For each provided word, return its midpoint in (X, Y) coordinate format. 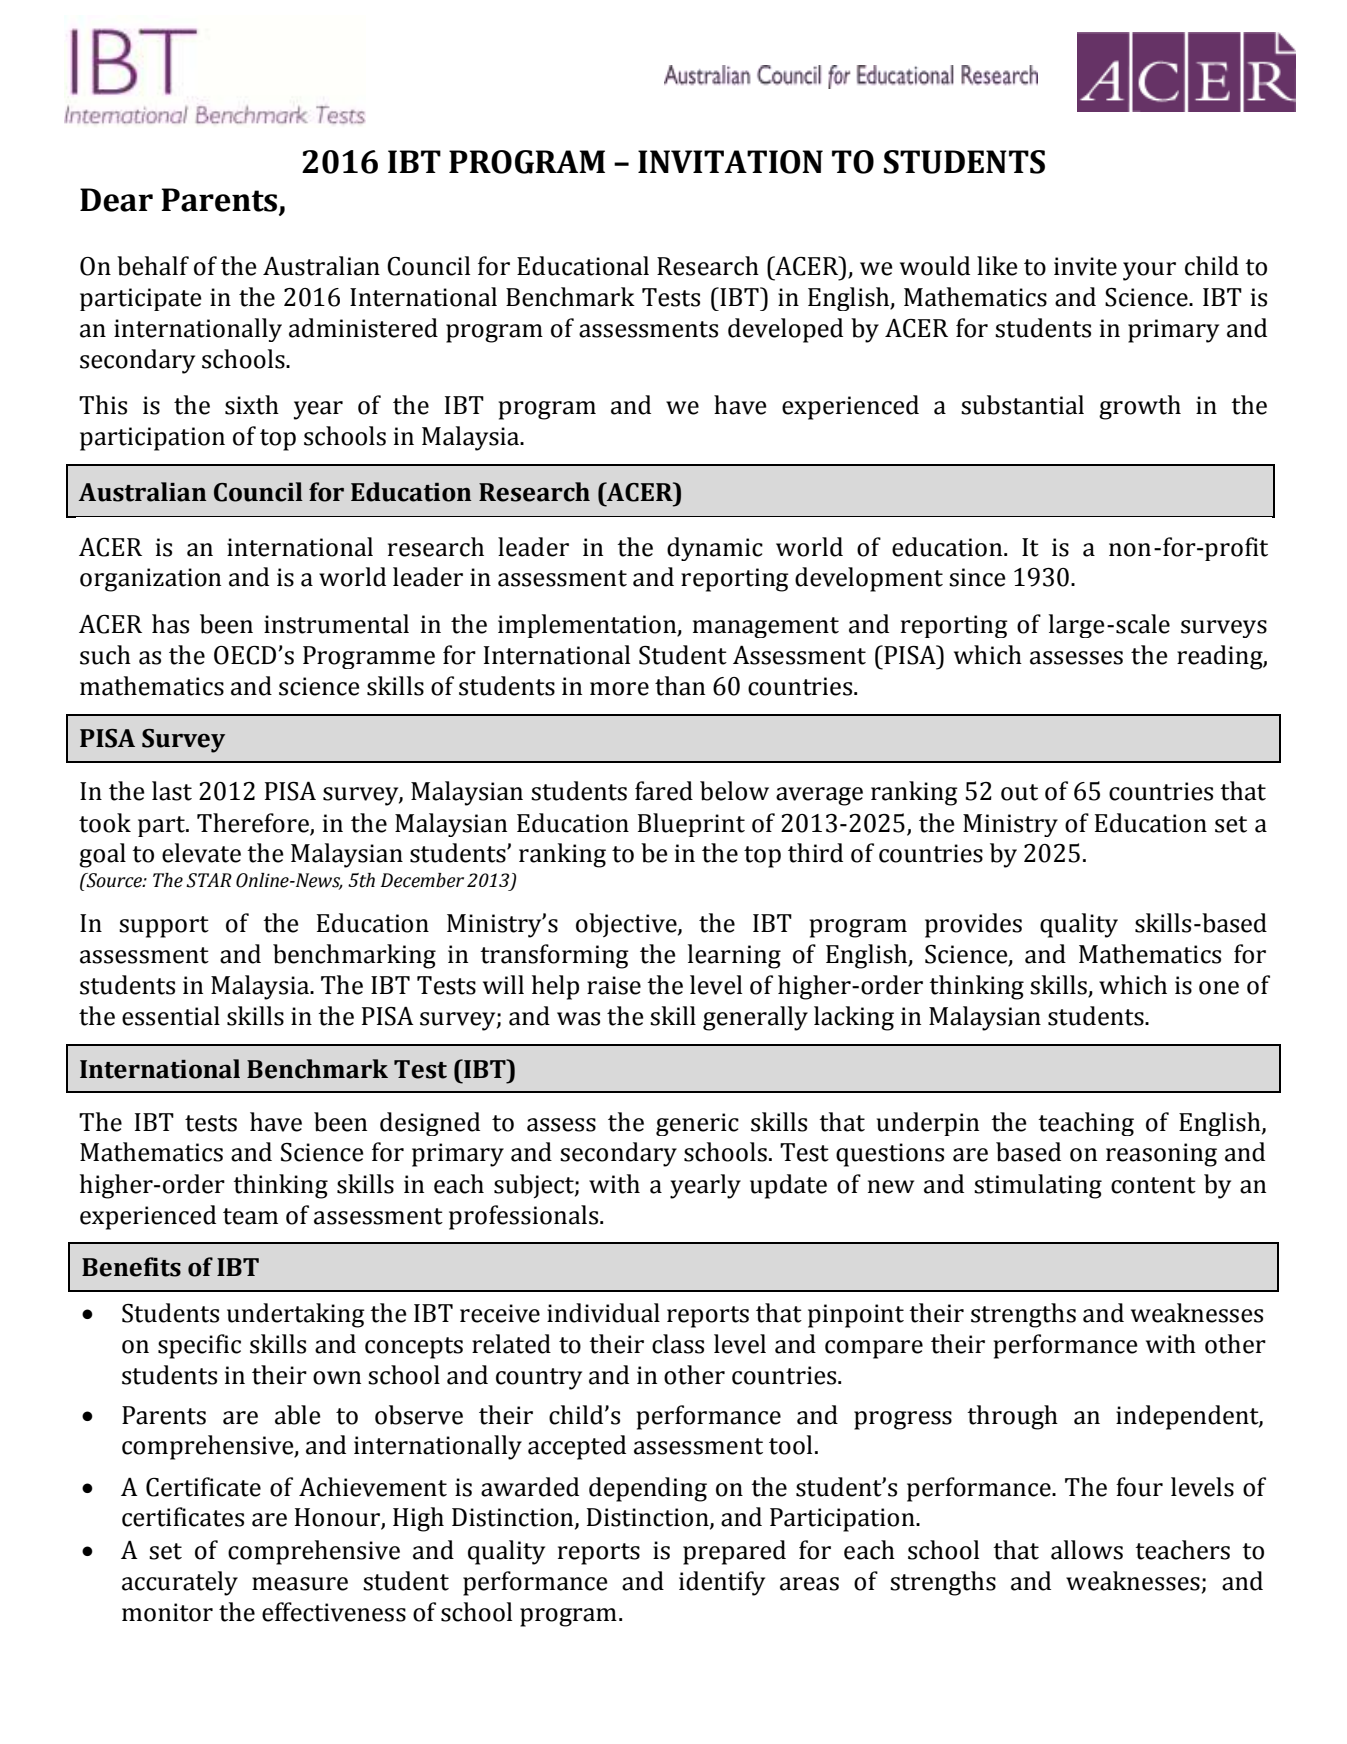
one (1219, 988)
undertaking (296, 1315)
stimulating (1038, 1186)
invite (1085, 266)
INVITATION (730, 162)
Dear (116, 200)
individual (603, 1313)
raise (614, 985)
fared (664, 791)
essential (171, 1016)
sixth (252, 405)
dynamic (715, 549)
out (1019, 792)
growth (1140, 407)
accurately (180, 1583)
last (172, 791)
